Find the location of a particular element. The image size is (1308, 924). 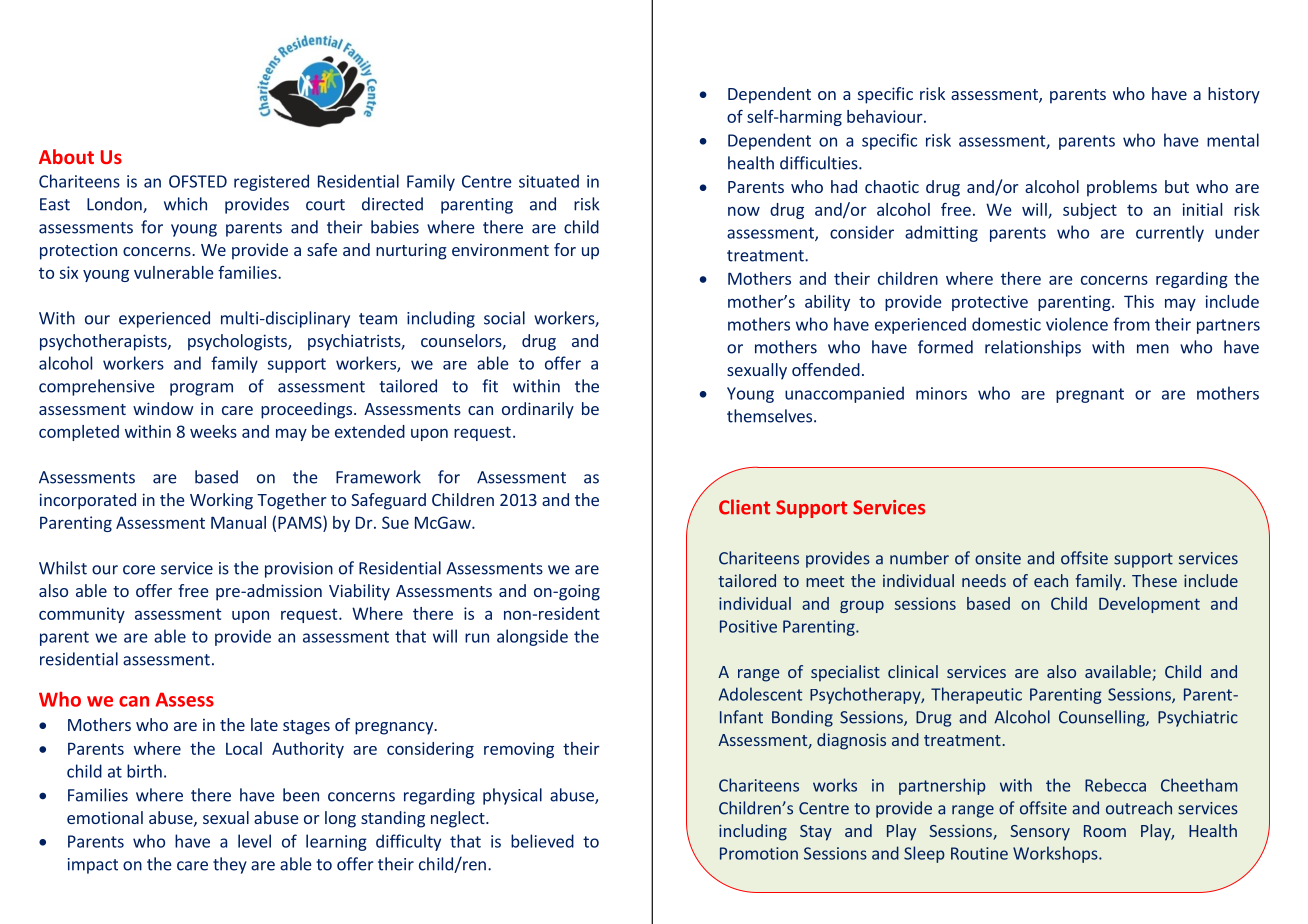

social is located at coordinates (504, 318).
